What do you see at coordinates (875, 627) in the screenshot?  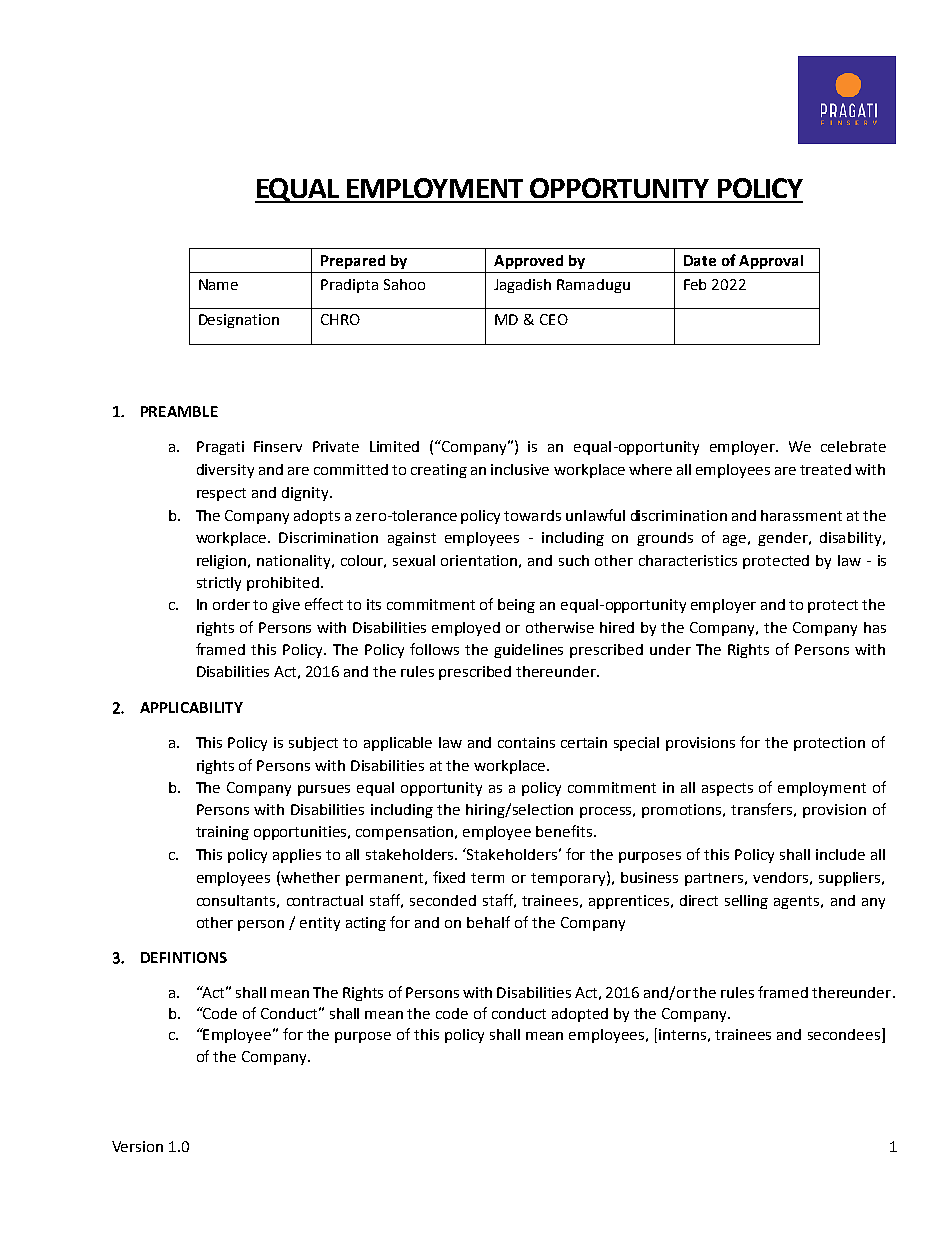 I see `has` at bounding box center [875, 627].
